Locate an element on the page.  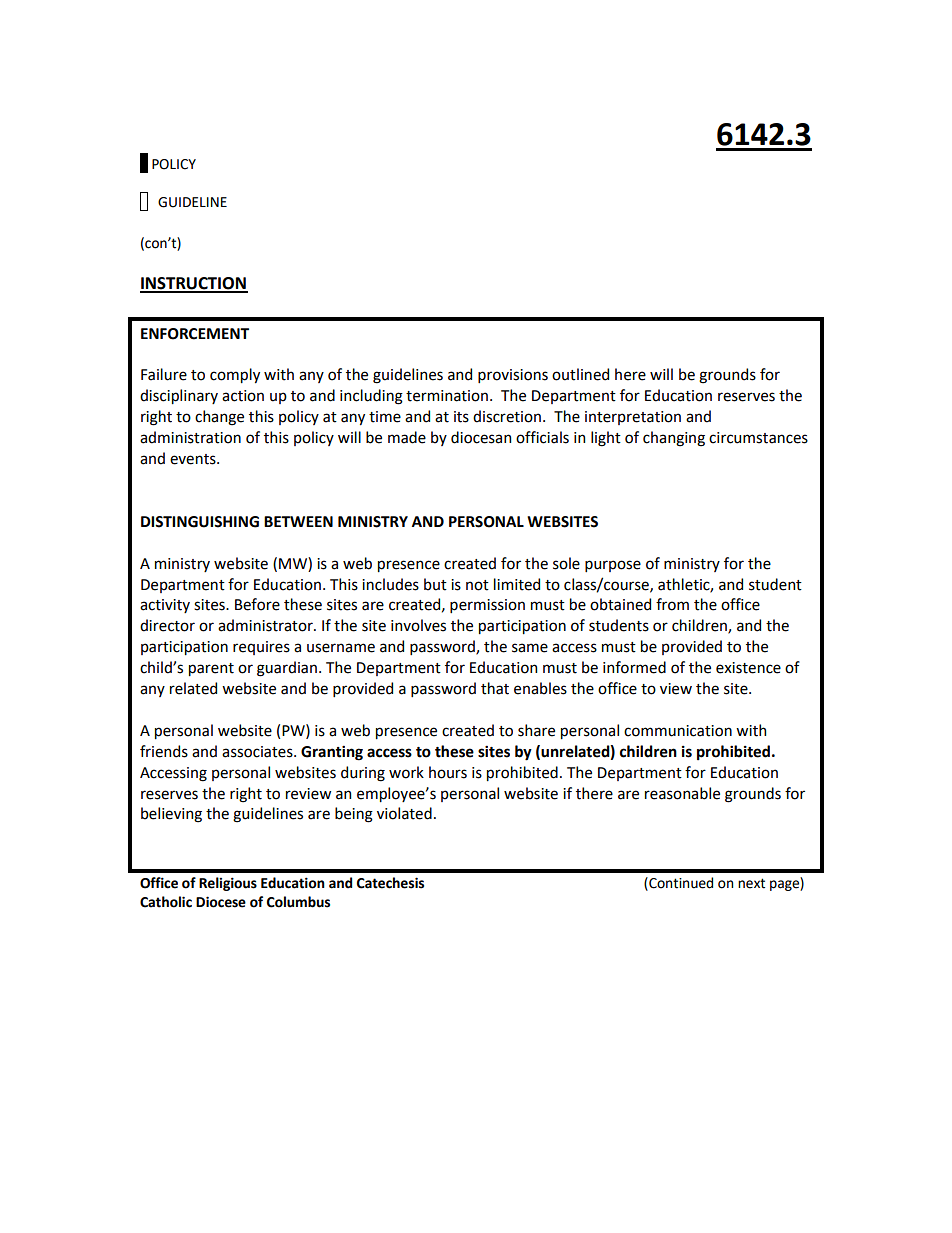
provisions is located at coordinates (513, 376).
